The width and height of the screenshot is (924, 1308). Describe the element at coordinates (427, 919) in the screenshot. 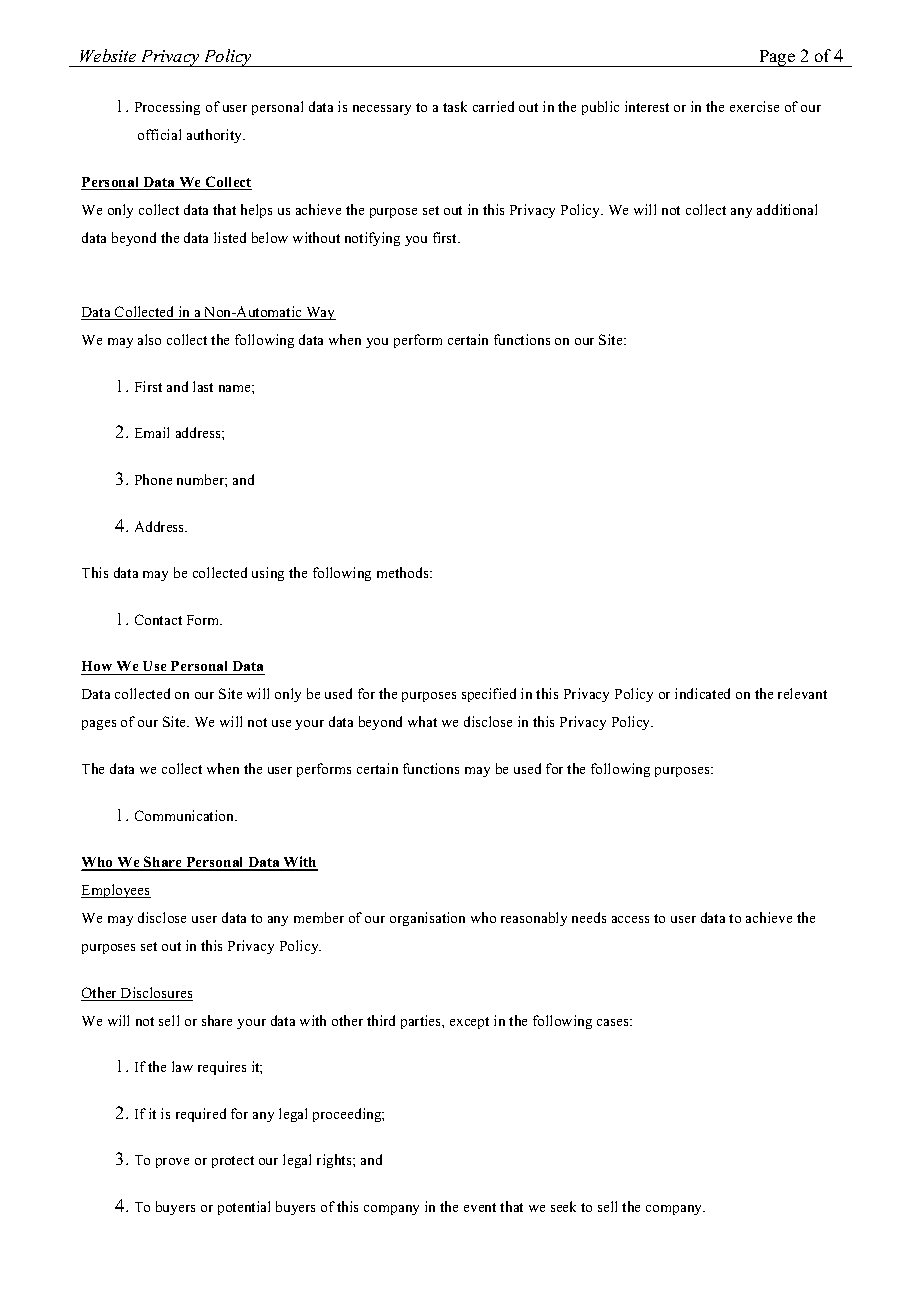

I see `organisation` at that location.
